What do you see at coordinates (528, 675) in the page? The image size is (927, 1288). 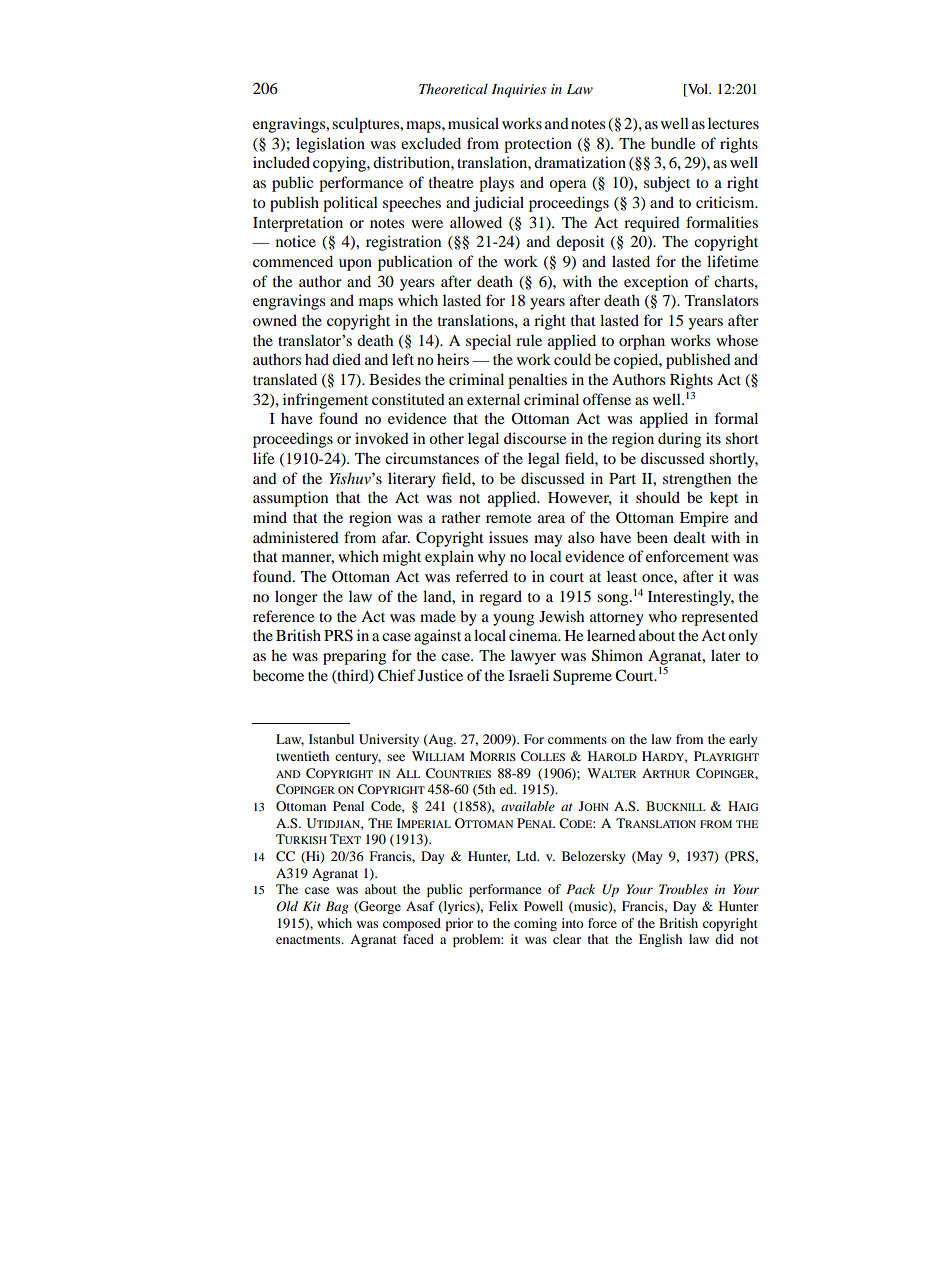 I see `Israeli` at bounding box center [528, 675].
